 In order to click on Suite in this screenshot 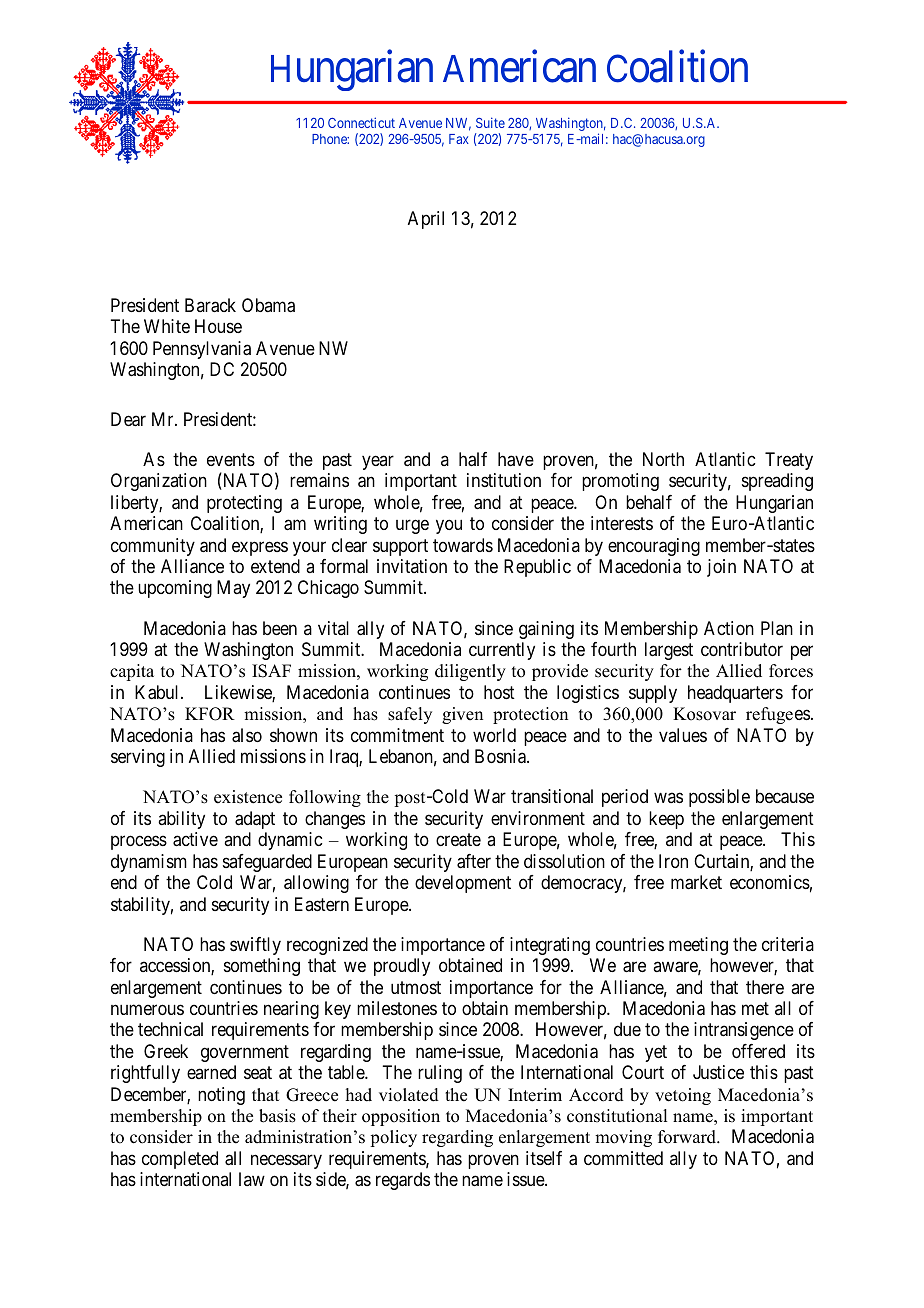, I will do `click(490, 122)`.
